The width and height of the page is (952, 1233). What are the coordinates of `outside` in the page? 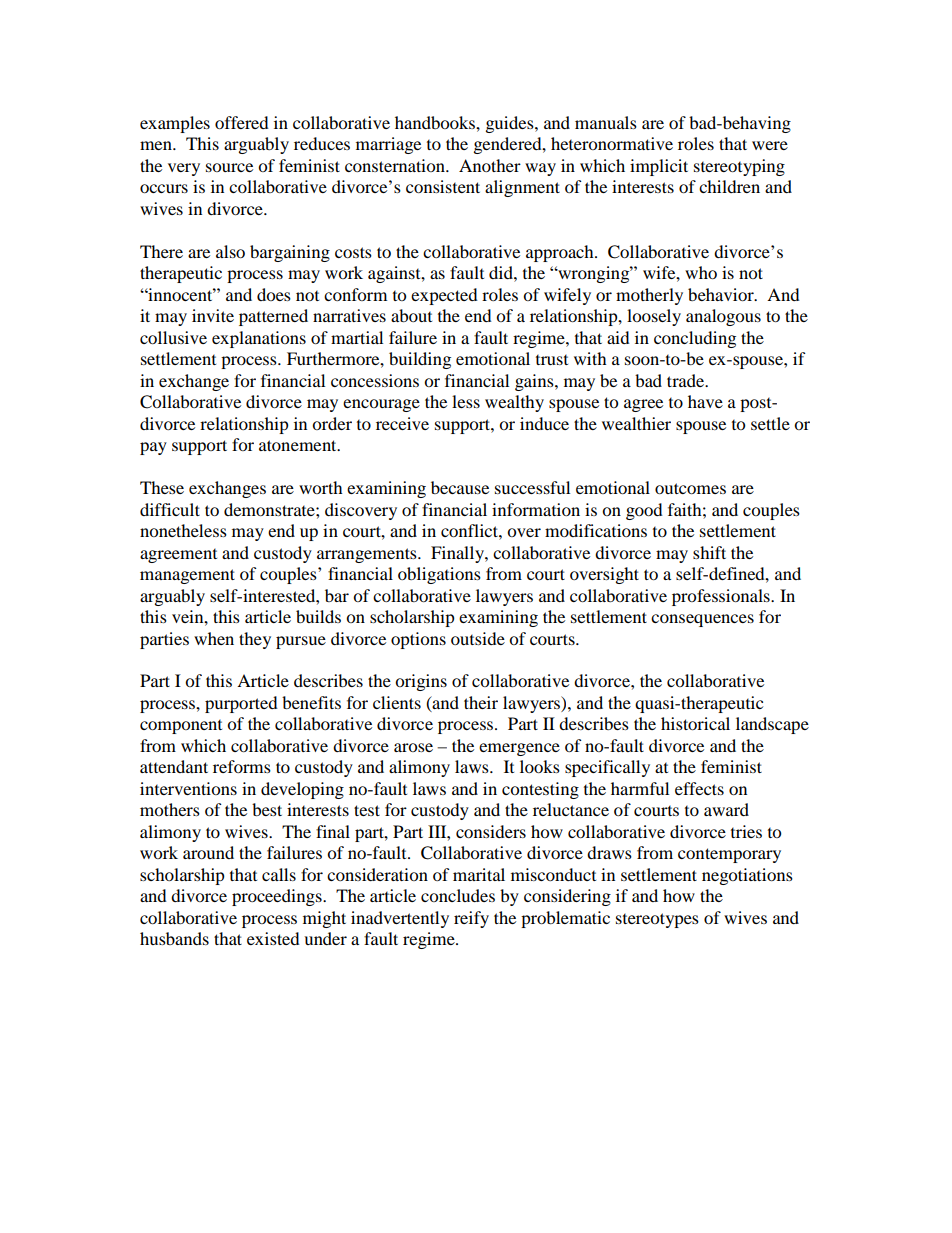 It's located at (478, 638).
